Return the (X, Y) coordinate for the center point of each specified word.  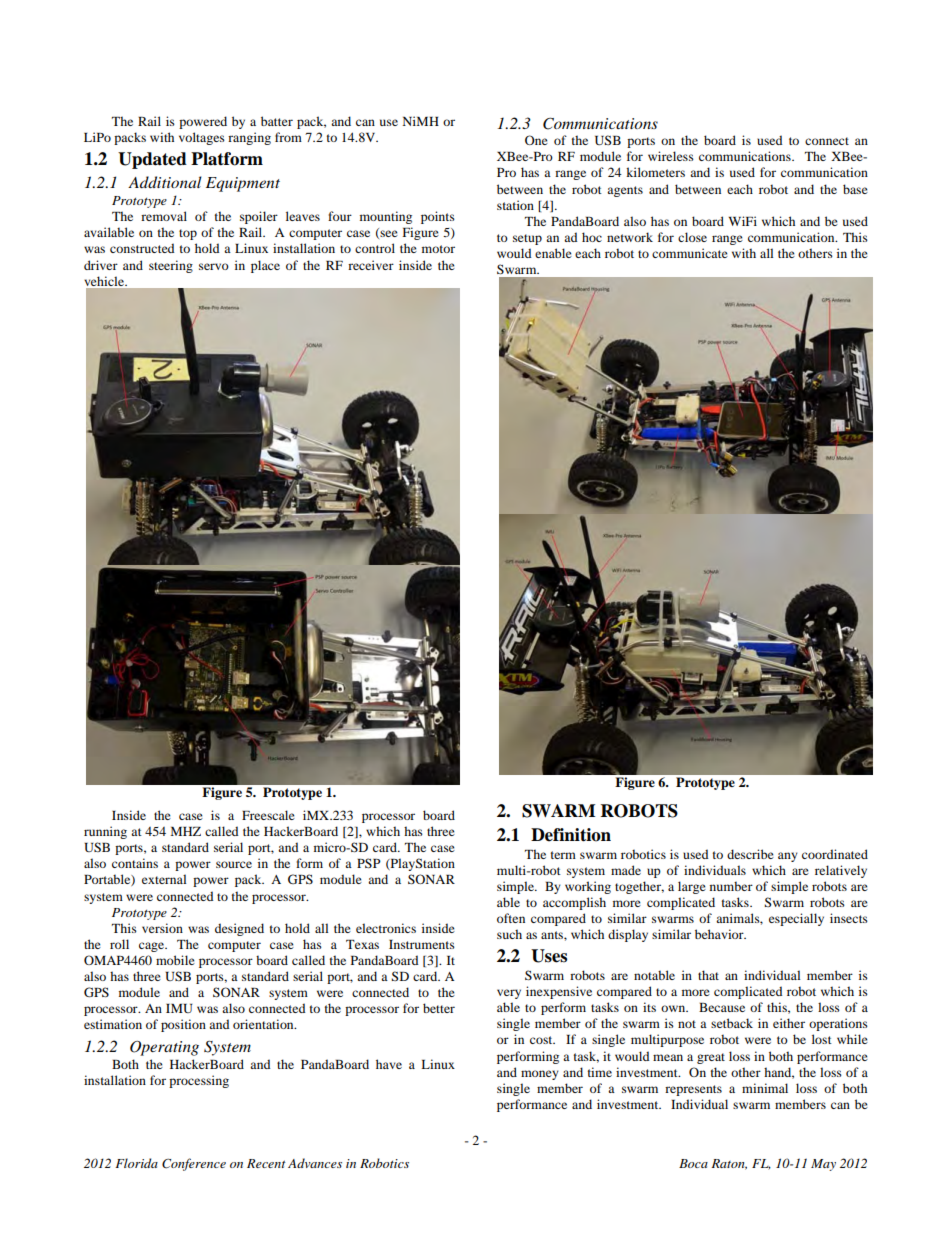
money (540, 1075)
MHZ (185, 831)
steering (171, 266)
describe (750, 854)
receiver (371, 265)
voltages (202, 138)
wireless (671, 156)
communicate (690, 253)
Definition (571, 835)
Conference (194, 1164)
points (438, 217)
